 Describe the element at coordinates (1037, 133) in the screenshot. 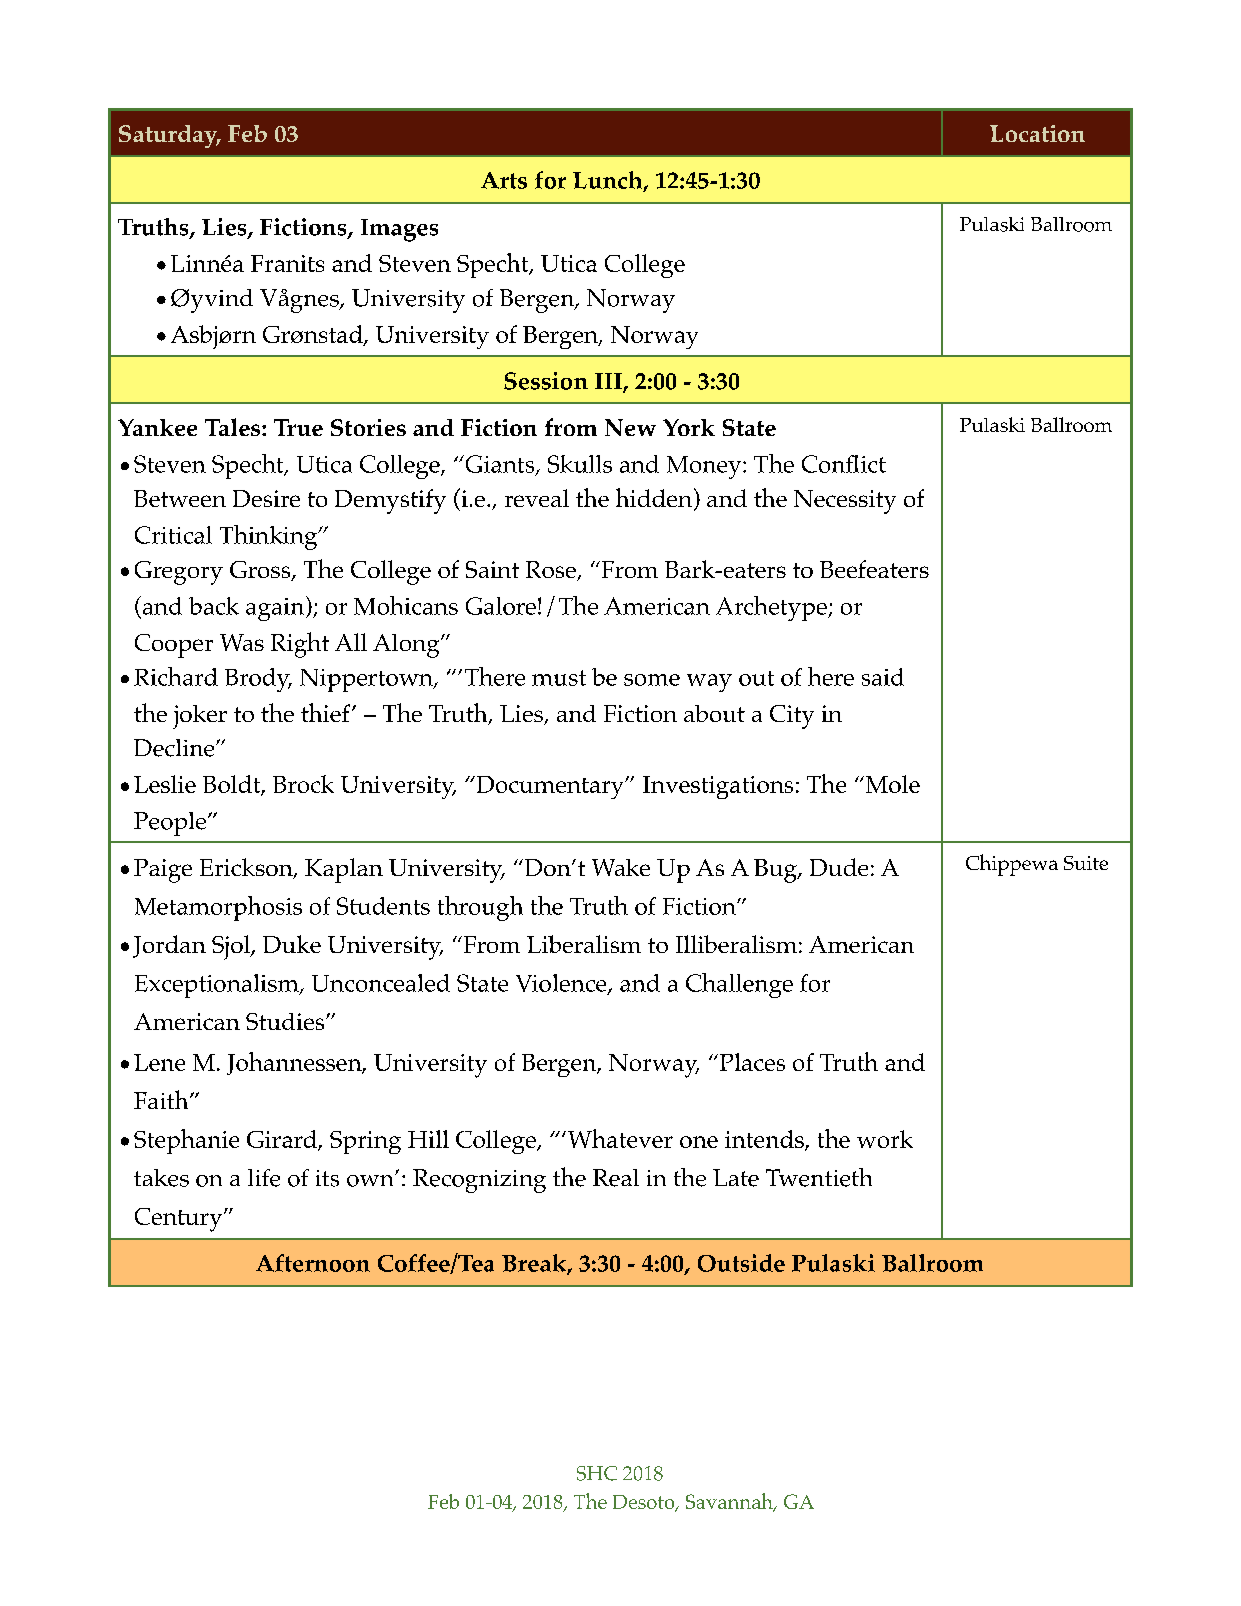

I see `Location` at that location.
